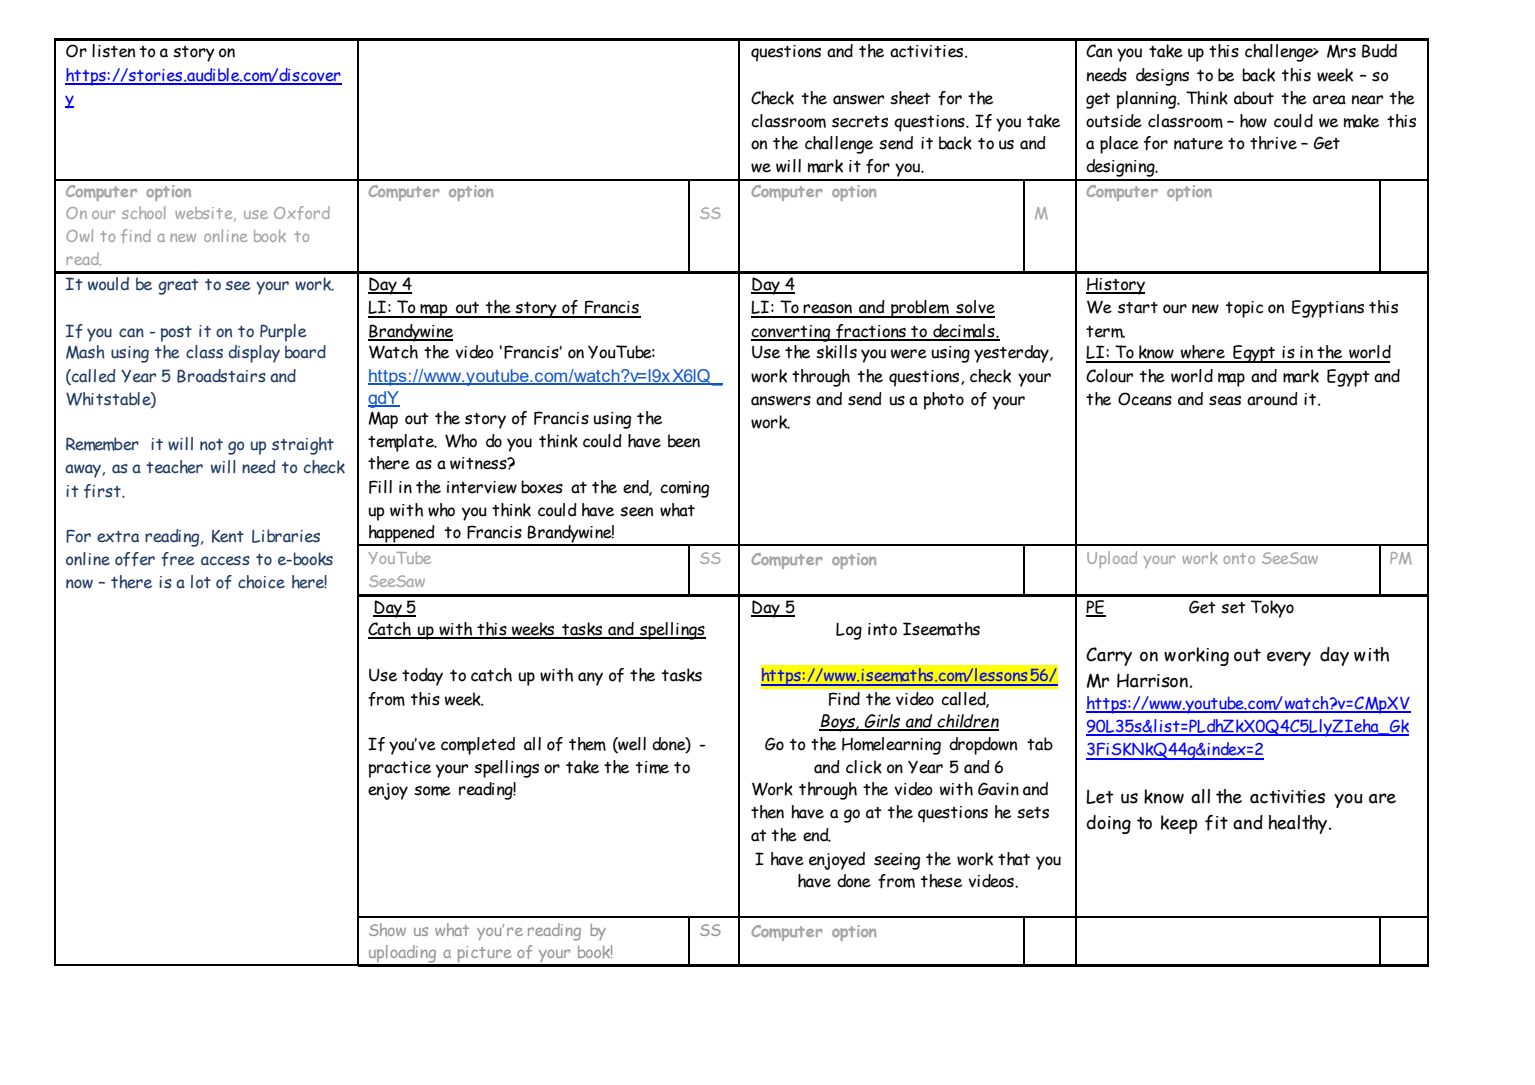  I want to click on choice, so click(261, 582).
